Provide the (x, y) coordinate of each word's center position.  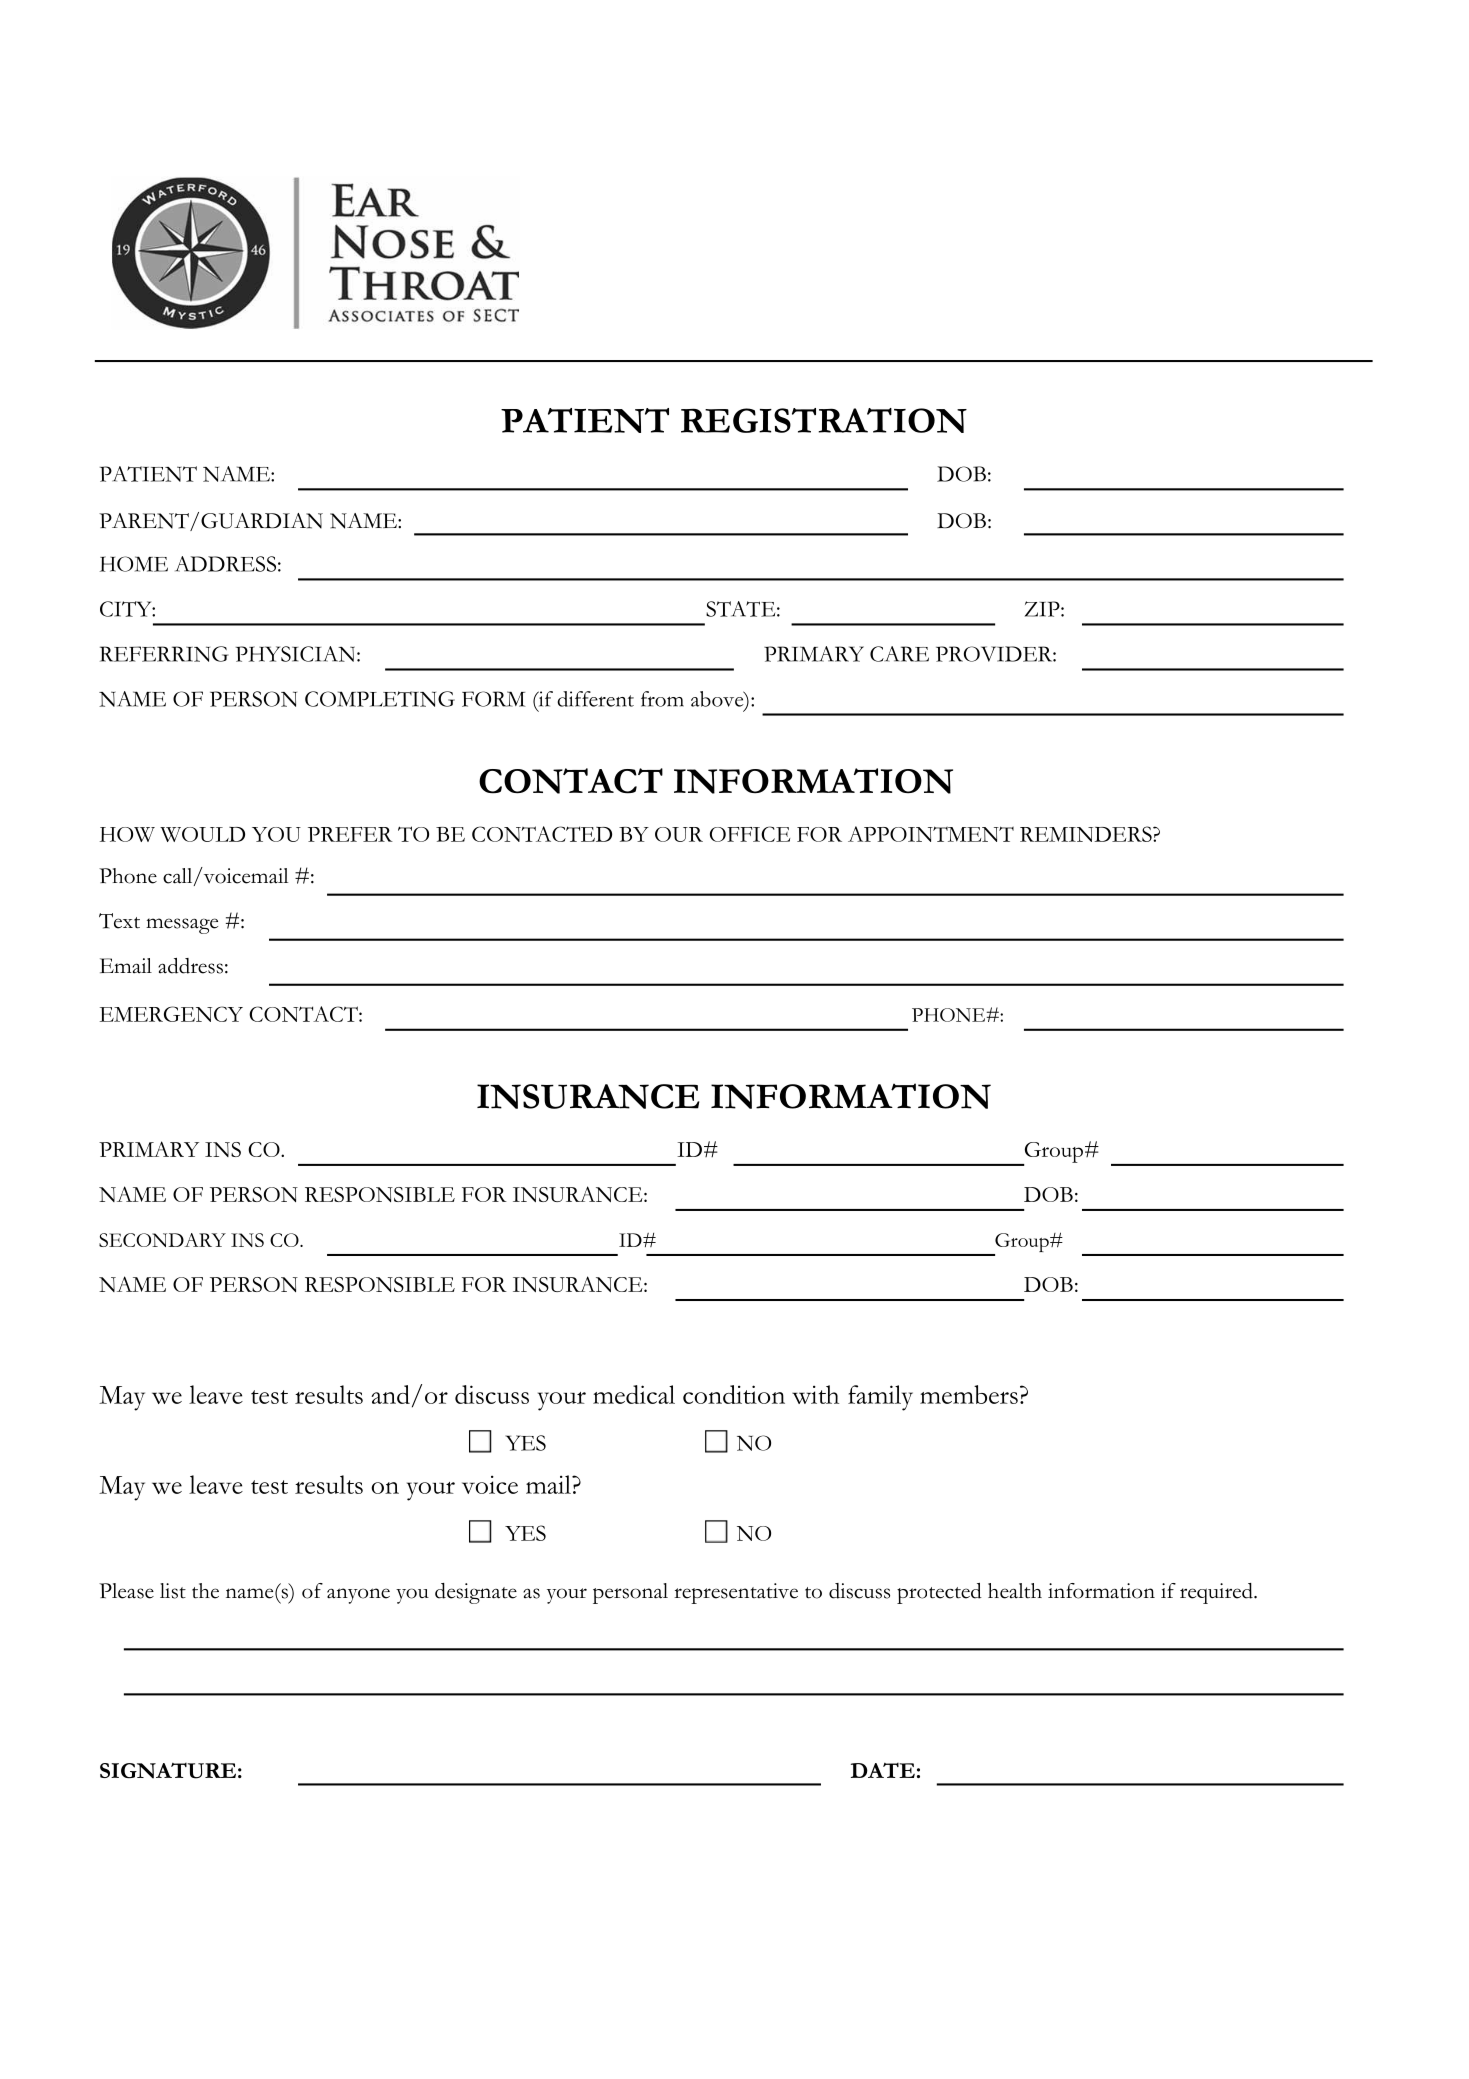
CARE (899, 654)
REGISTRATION (824, 420)
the (205, 1591)
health (1015, 1591)
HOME (134, 564)
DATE (883, 1770)
